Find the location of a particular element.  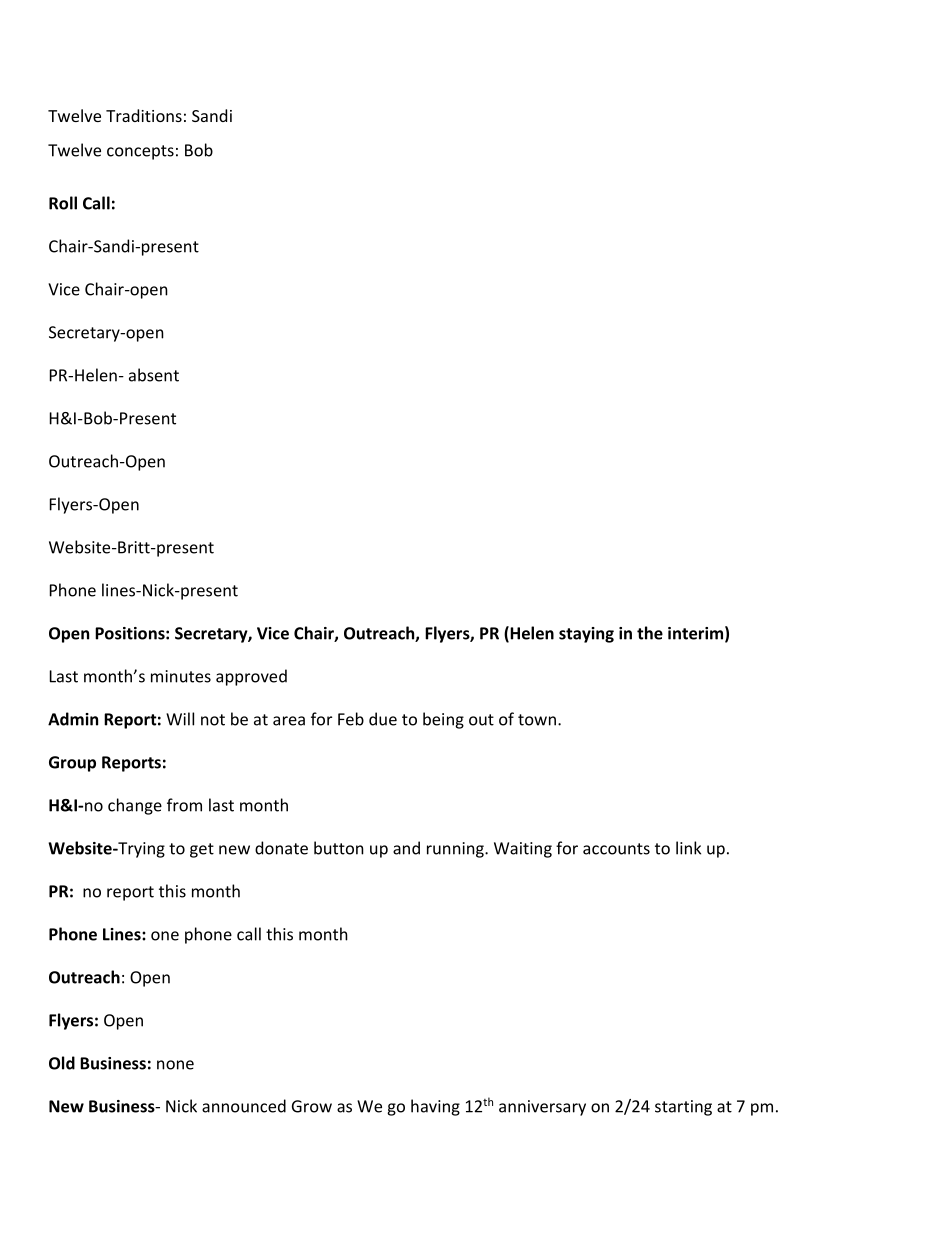

Roll is located at coordinates (63, 203).
